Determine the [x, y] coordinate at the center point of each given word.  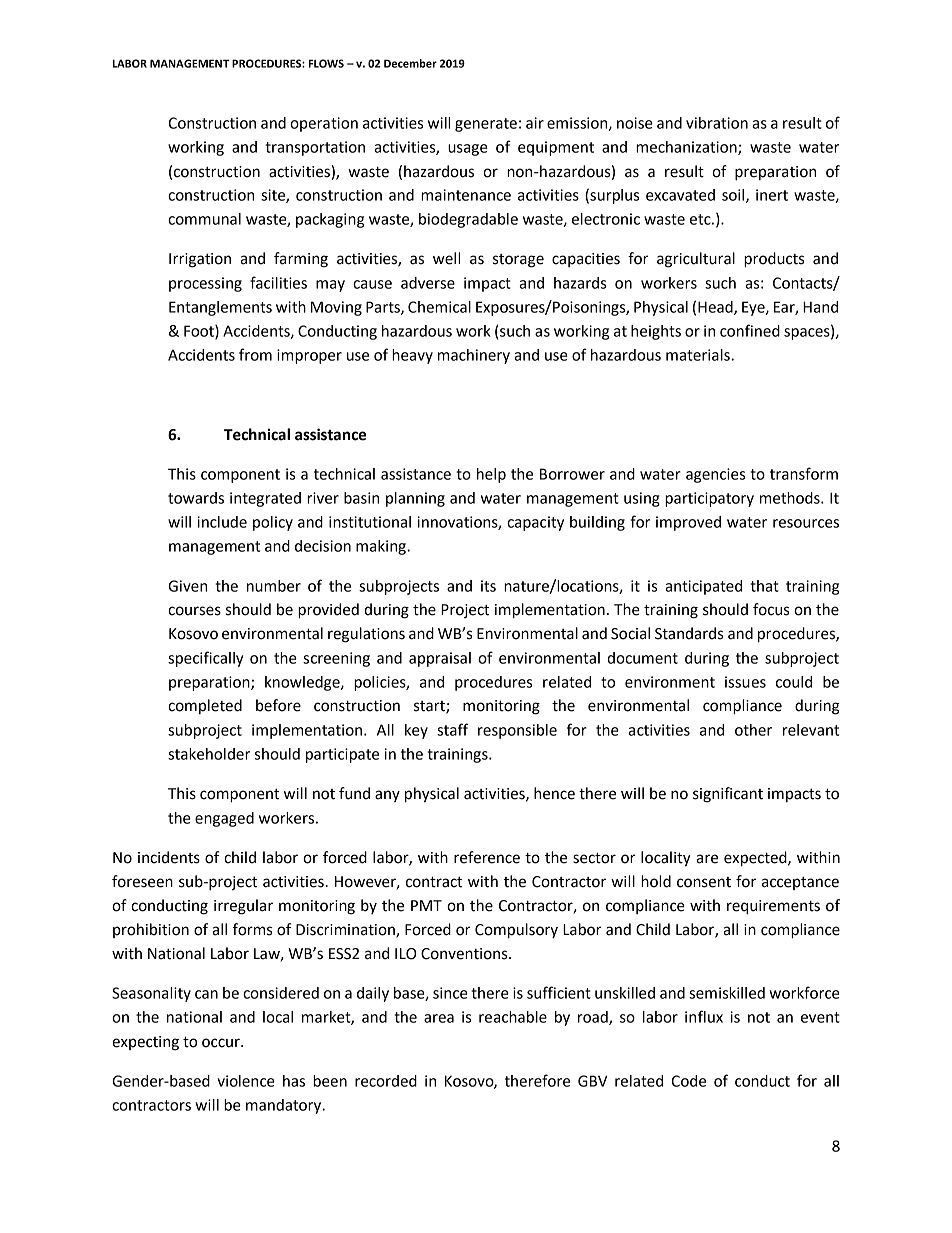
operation [324, 124]
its [488, 586]
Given [187, 586]
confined [750, 330]
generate [486, 125]
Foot [200, 332]
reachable [513, 1017]
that [764, 586]
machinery [474, 356]
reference [487, 857]
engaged [224, 819]
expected [756, 859]
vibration [717, 123]
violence [246, 1081]
